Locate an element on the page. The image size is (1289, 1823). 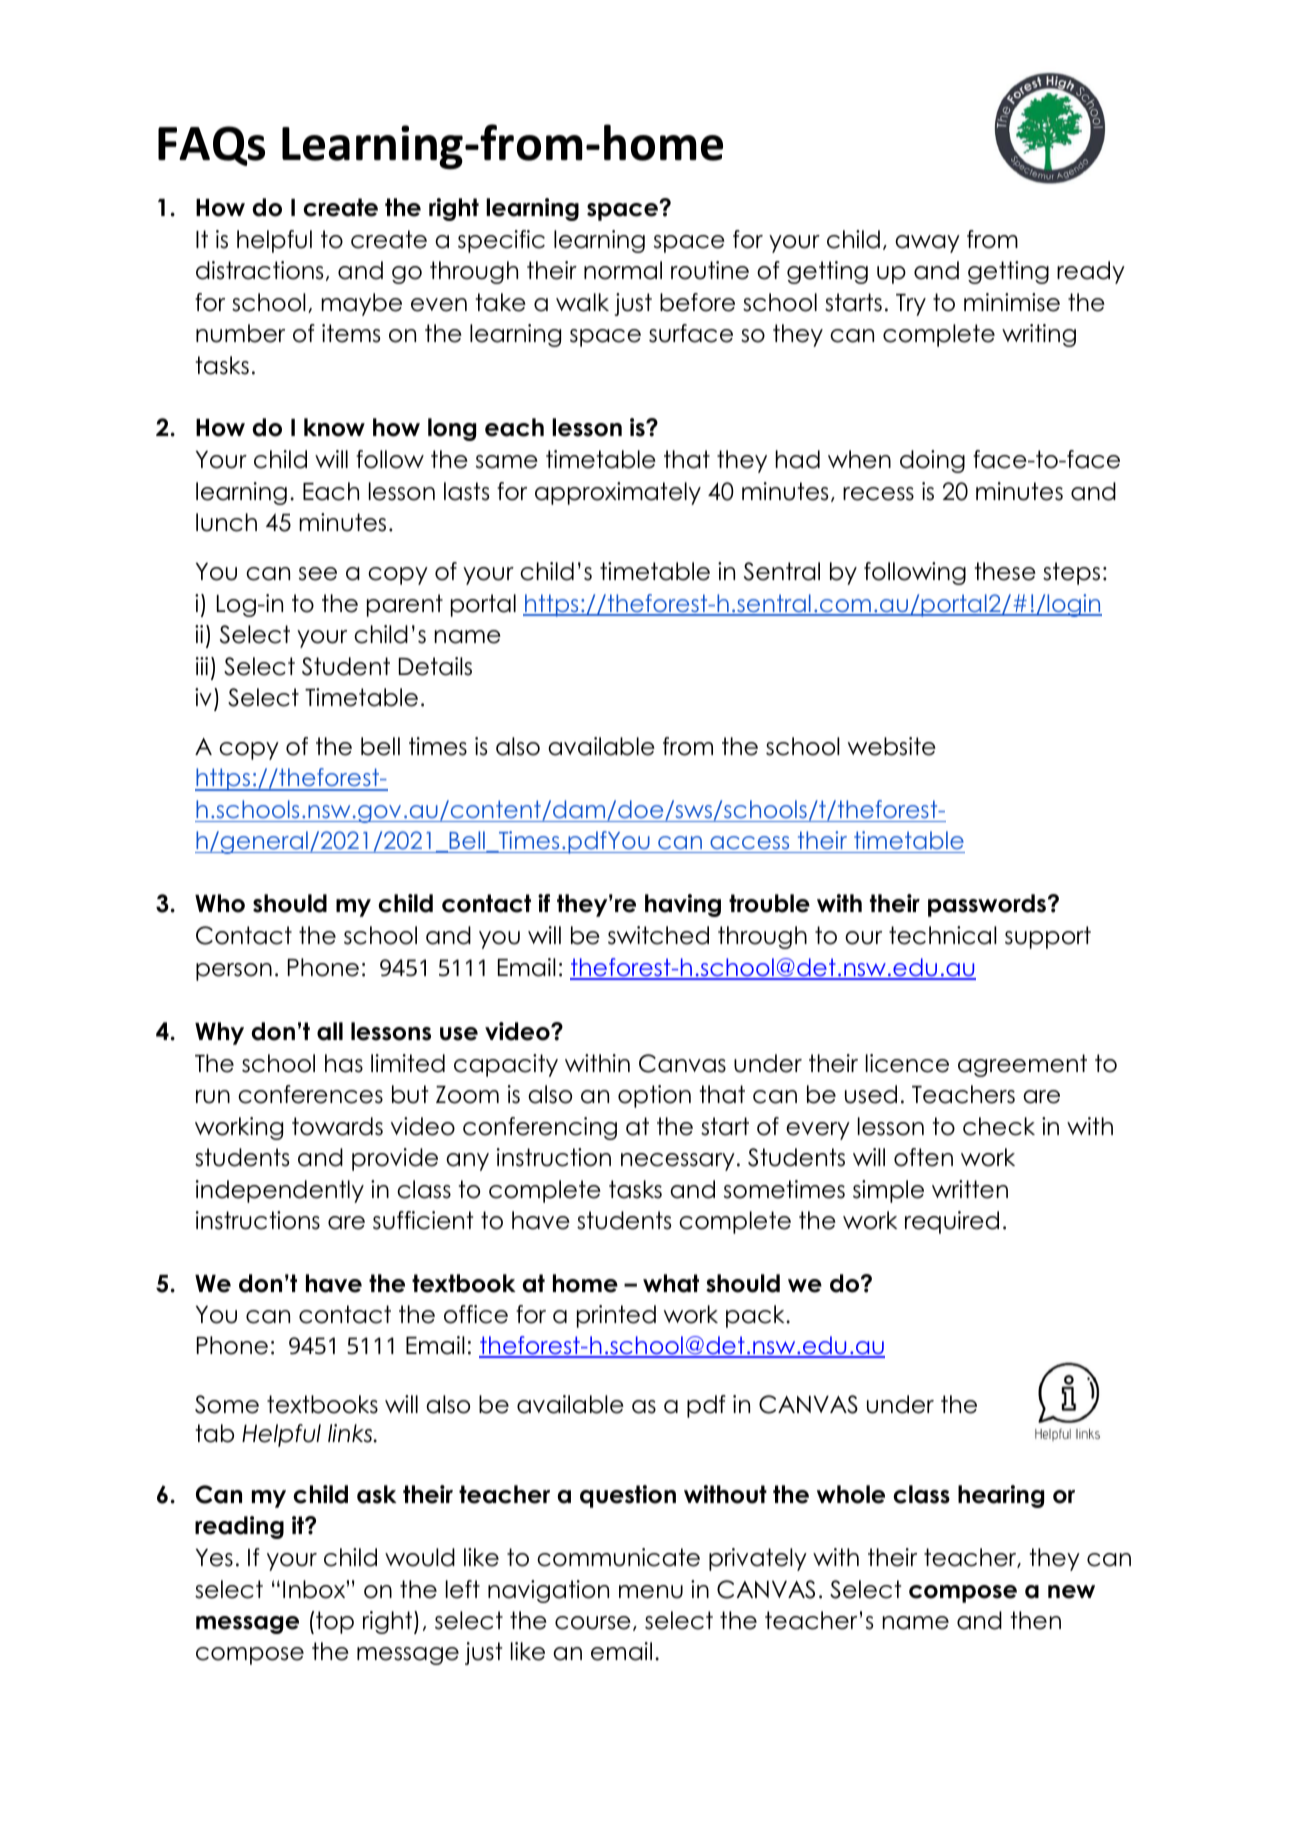
top is located at coordinates (335, 1622).
